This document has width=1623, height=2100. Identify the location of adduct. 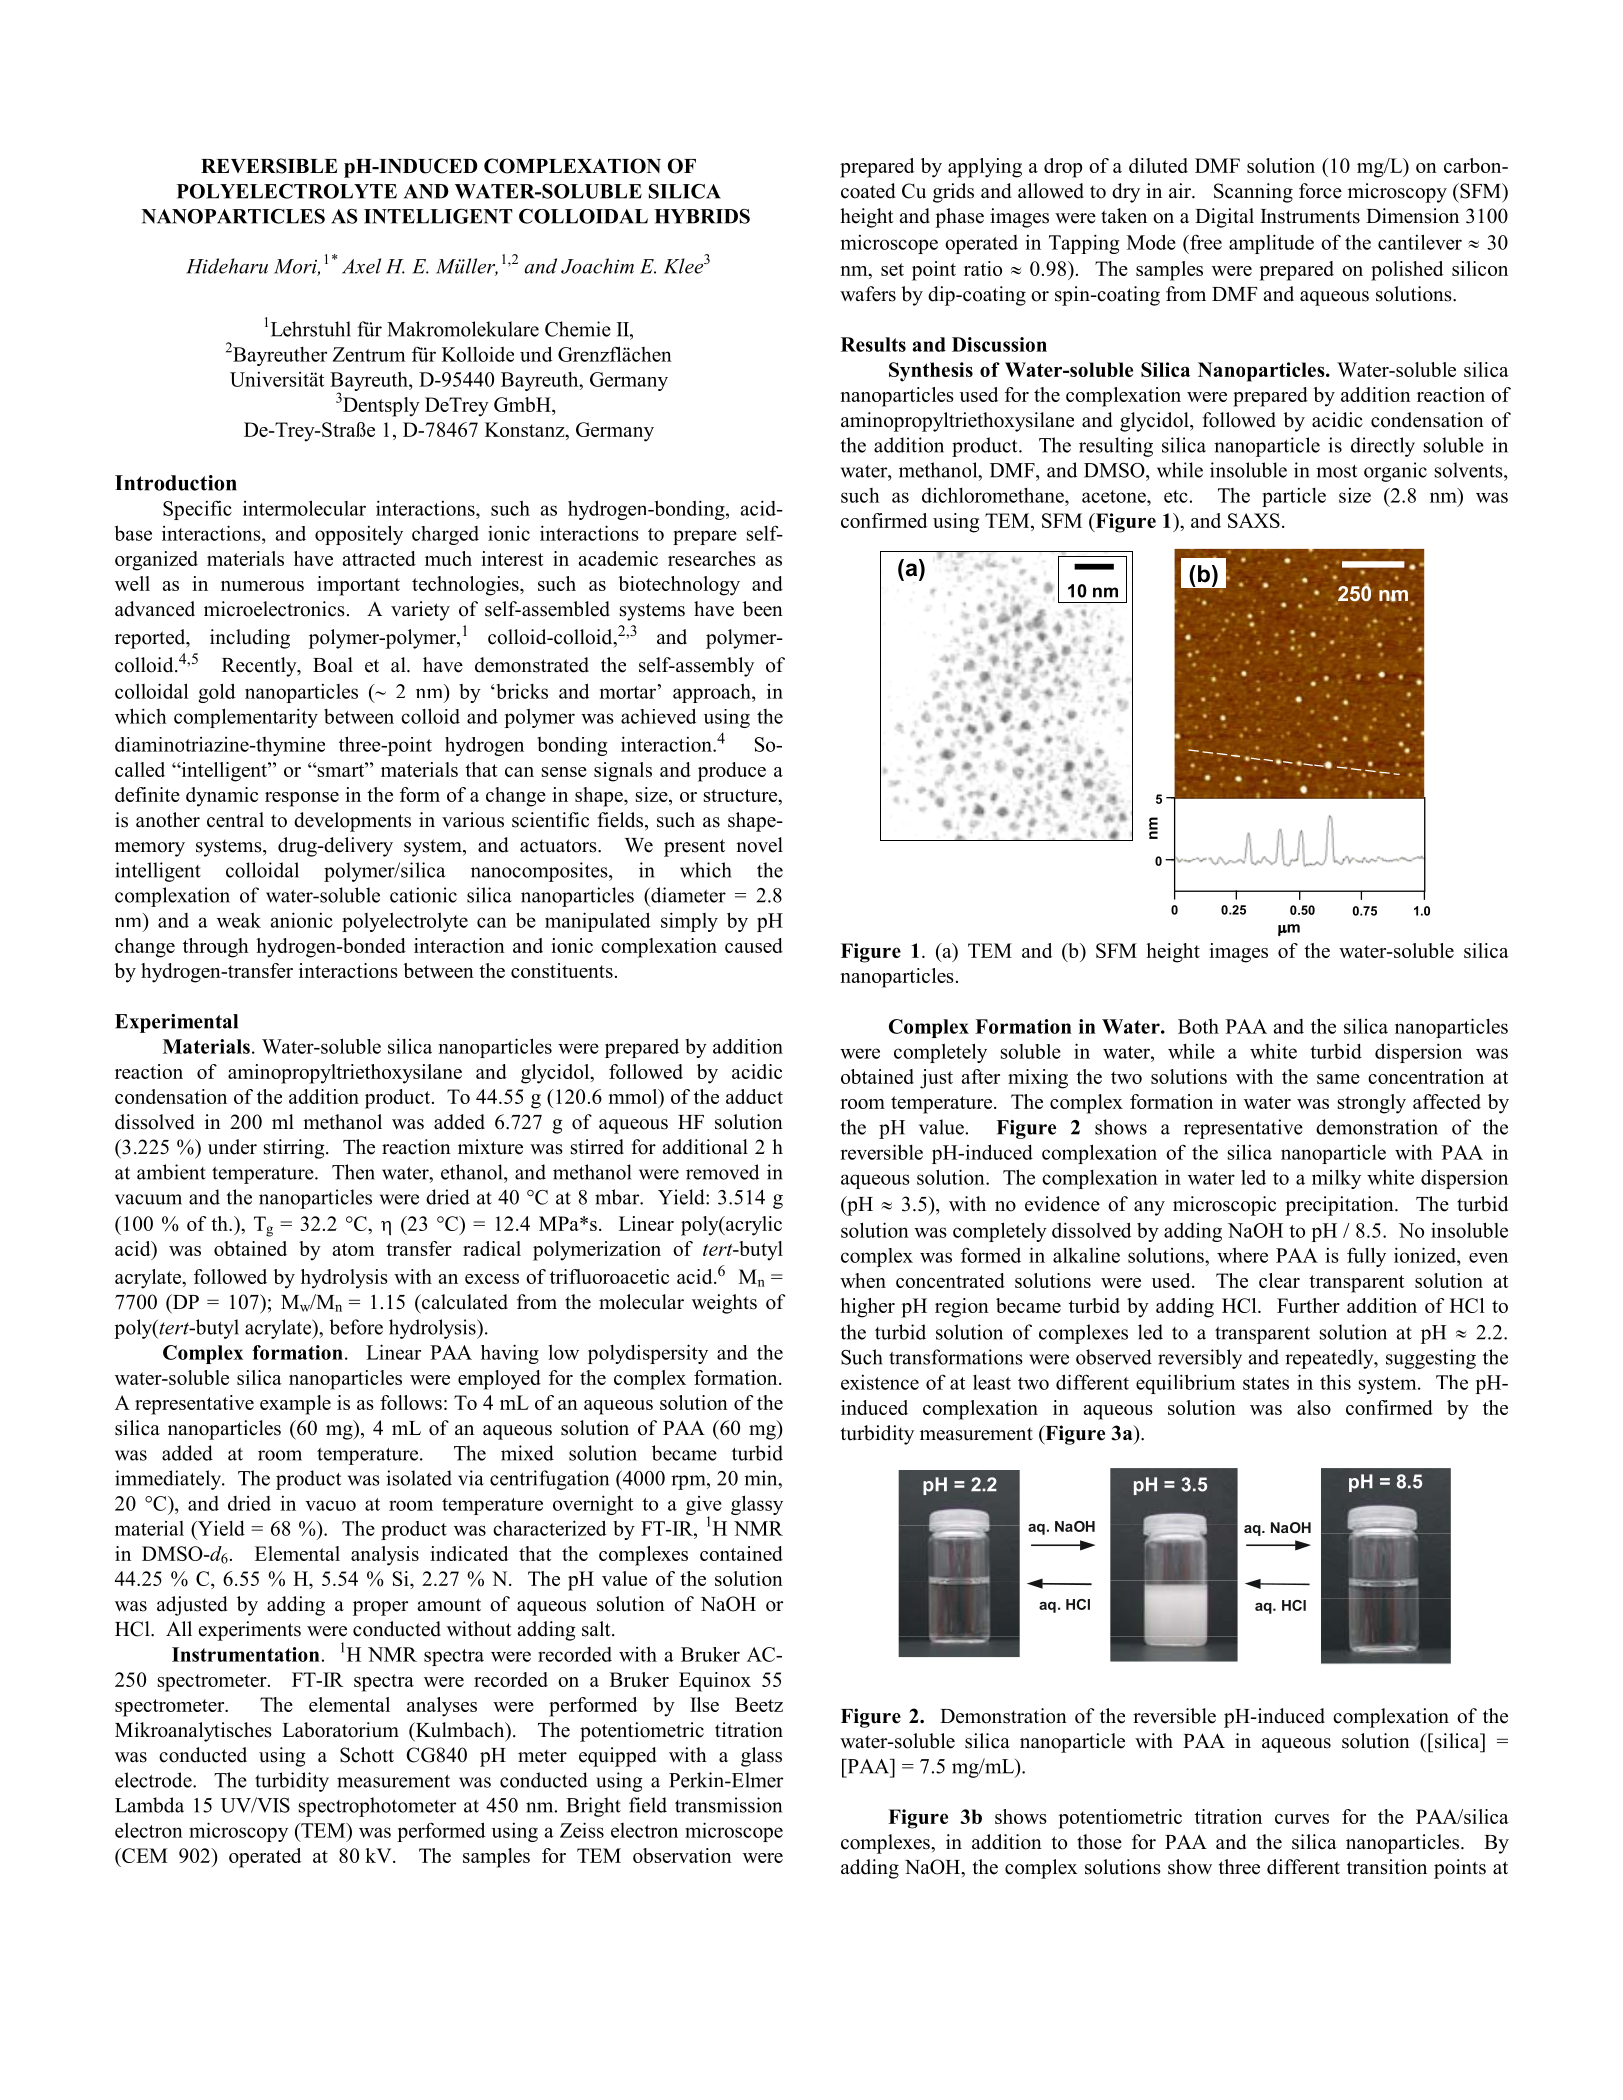
(754, 1096).
